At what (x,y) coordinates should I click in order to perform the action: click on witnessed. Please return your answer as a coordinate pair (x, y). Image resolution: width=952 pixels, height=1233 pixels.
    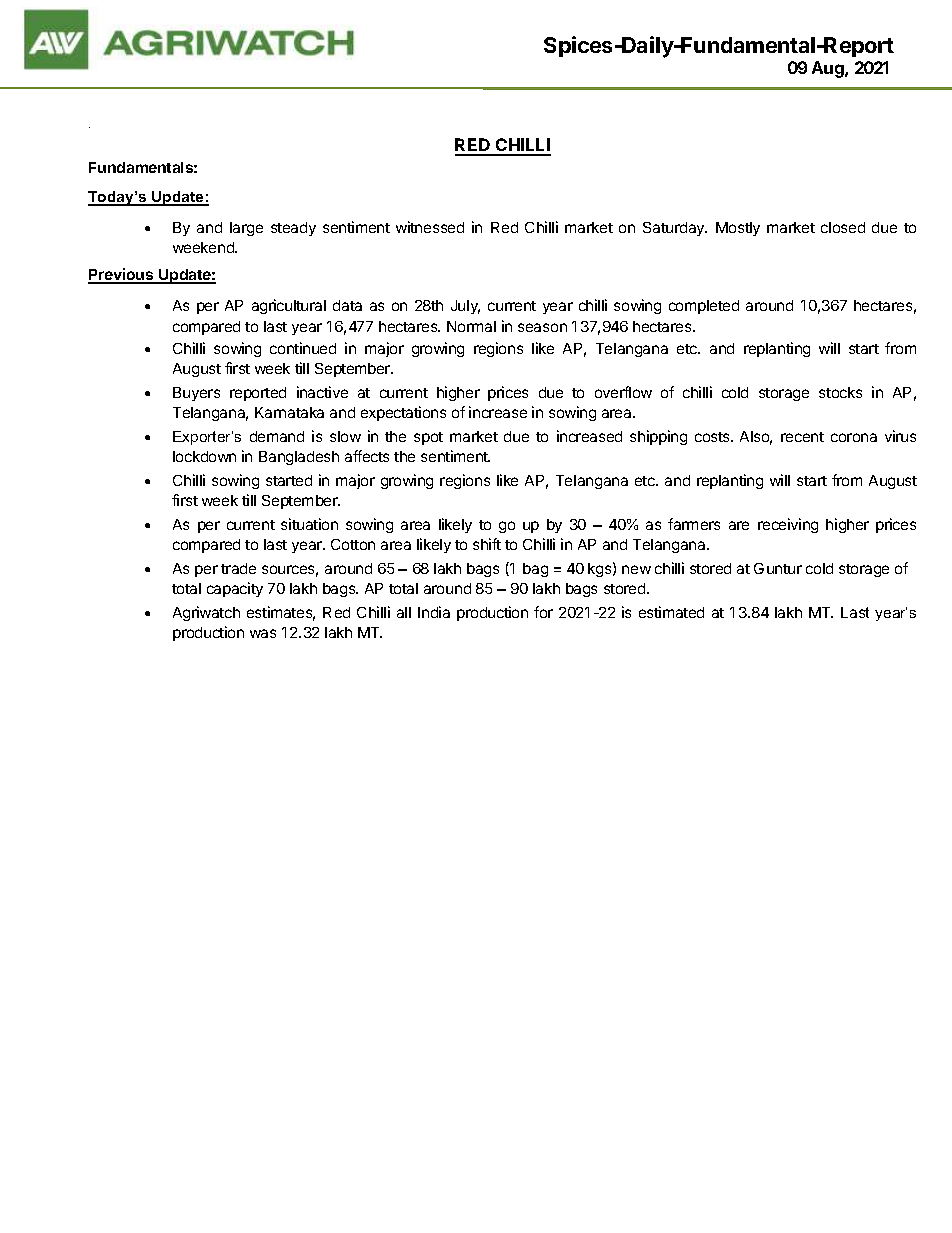
    Looking at the image, I should click on (430, 227).
